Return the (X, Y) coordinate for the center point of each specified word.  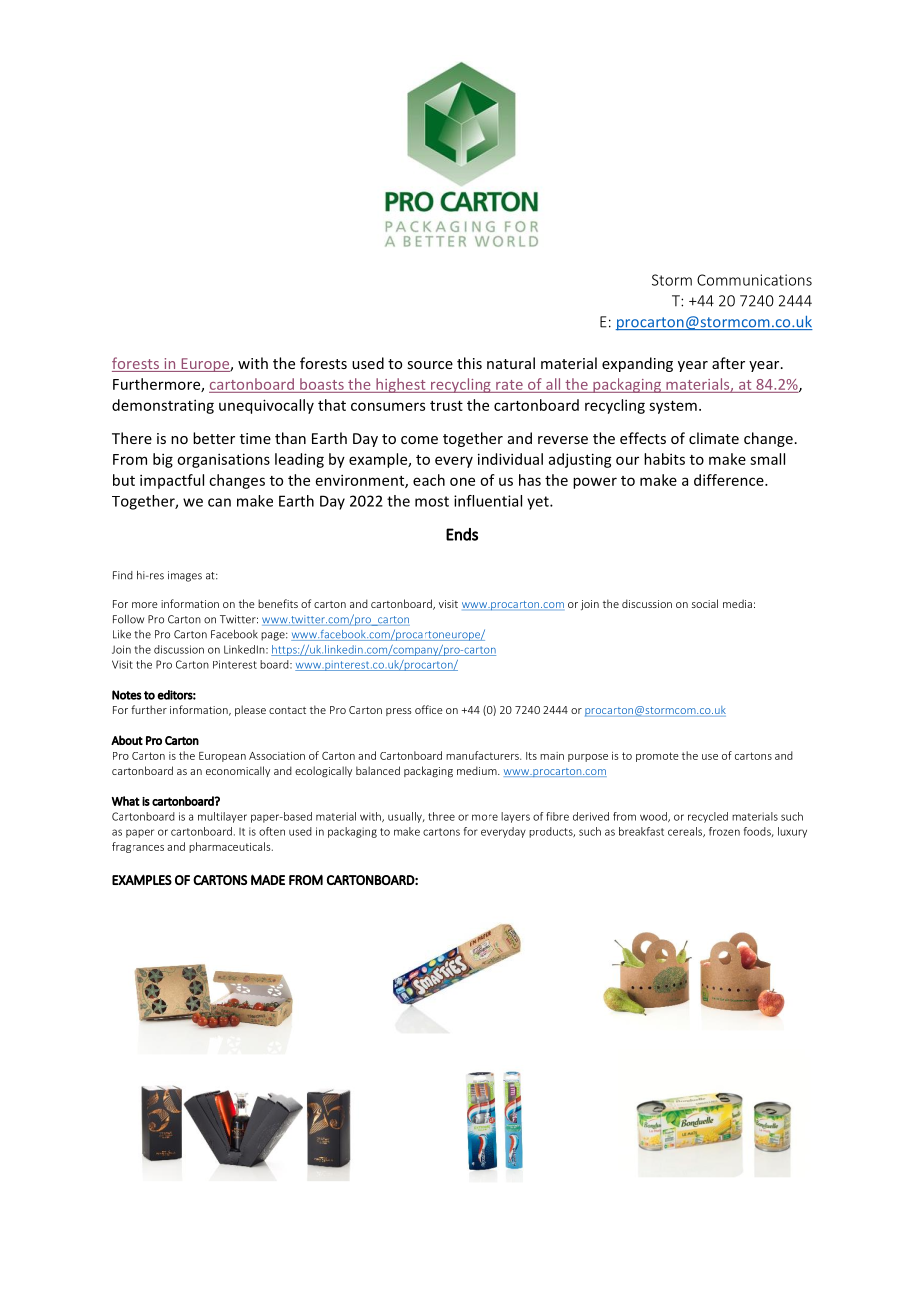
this (469, 363)
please (250, 710)
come (419, 440)
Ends (462, 534)
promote (657, 757)
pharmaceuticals (231, 847)
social (705, 603)
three (441, 816)
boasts (322, 384)
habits (664, 459)
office (429, 709)
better (214, 438)
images (185, 576)
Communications (754, 280)
